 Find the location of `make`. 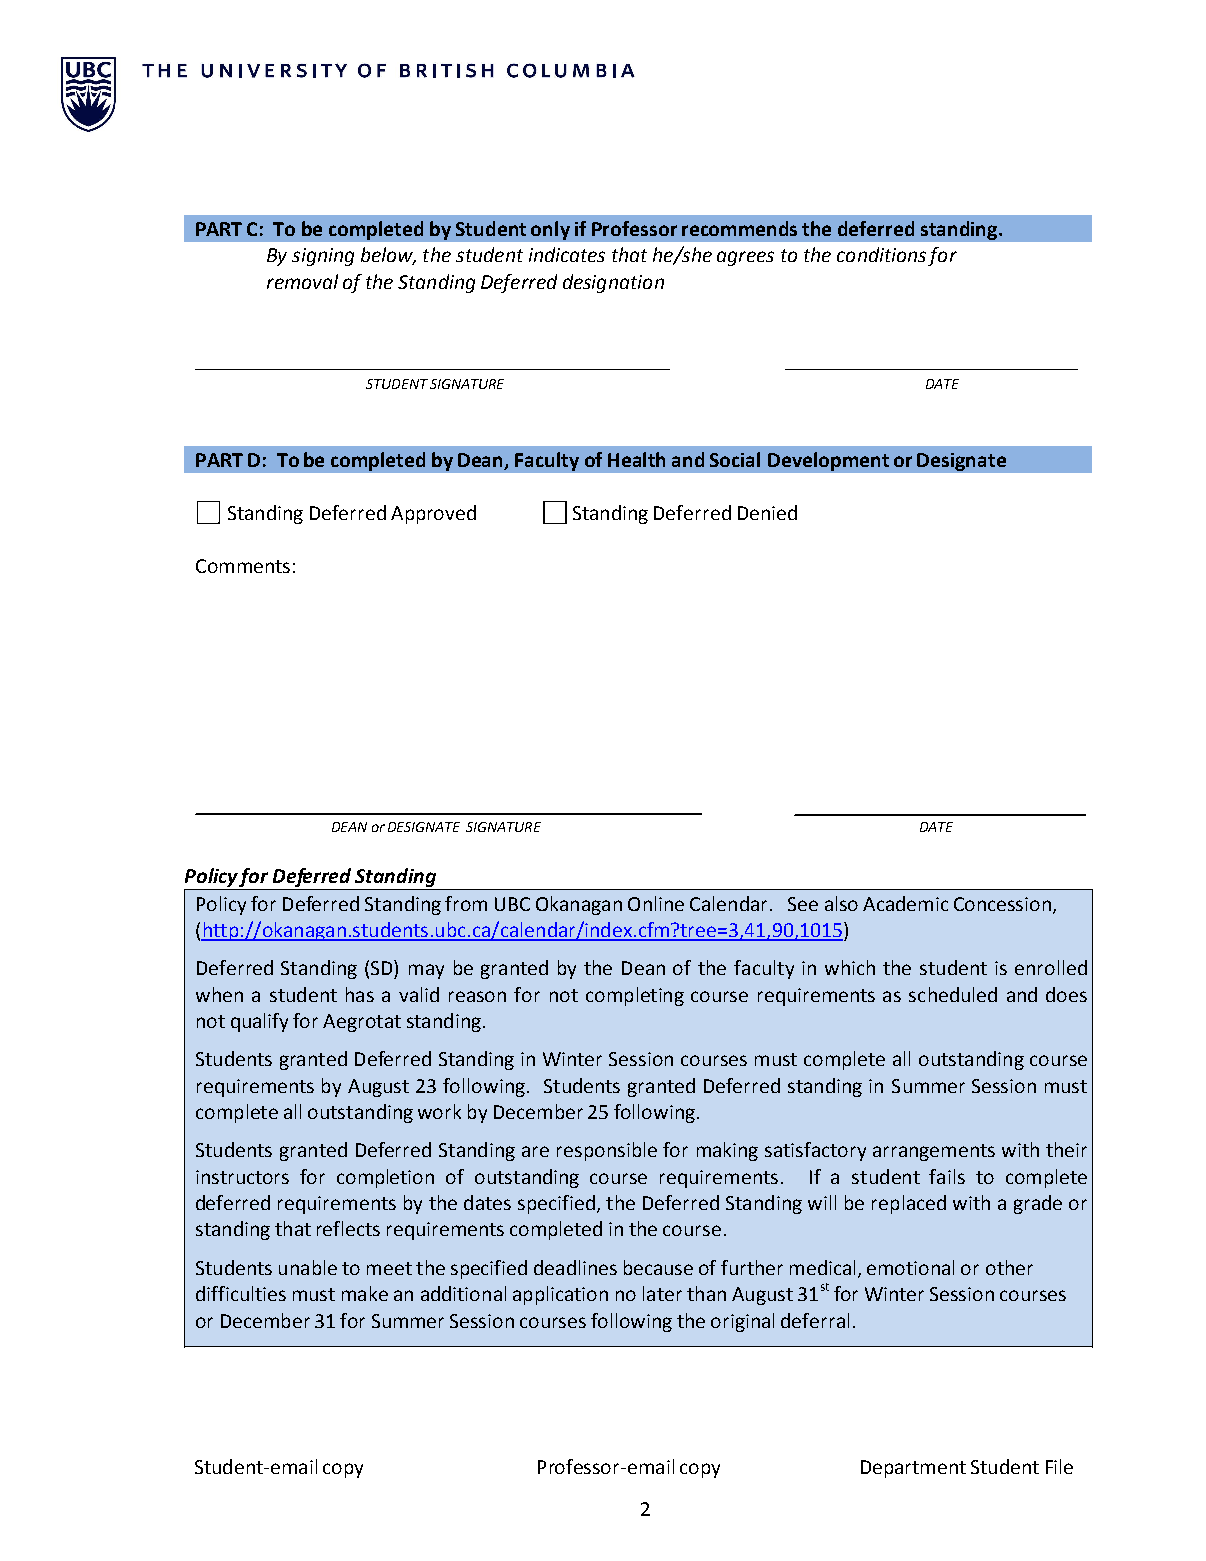

make is located at coordinates (365, 1293).
